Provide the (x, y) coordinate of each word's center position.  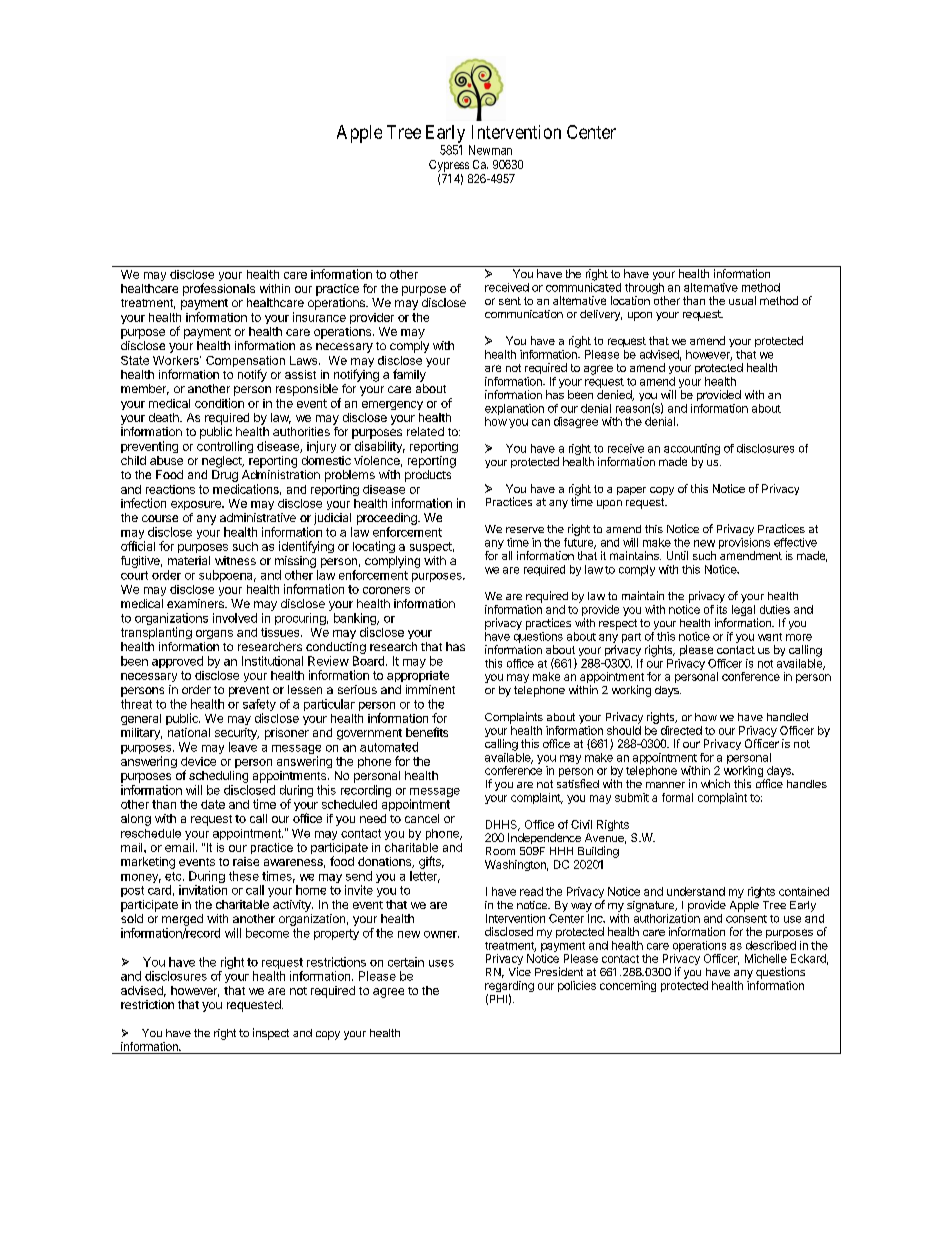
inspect (271, 1034)
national (189, 732)
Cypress (449, 166)
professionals (219, 289)
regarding (509, 988)
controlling (225, 447)
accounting (692, 451)
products (428, 476)
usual (742, 300)
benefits (427, 732)
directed (681, 730)
